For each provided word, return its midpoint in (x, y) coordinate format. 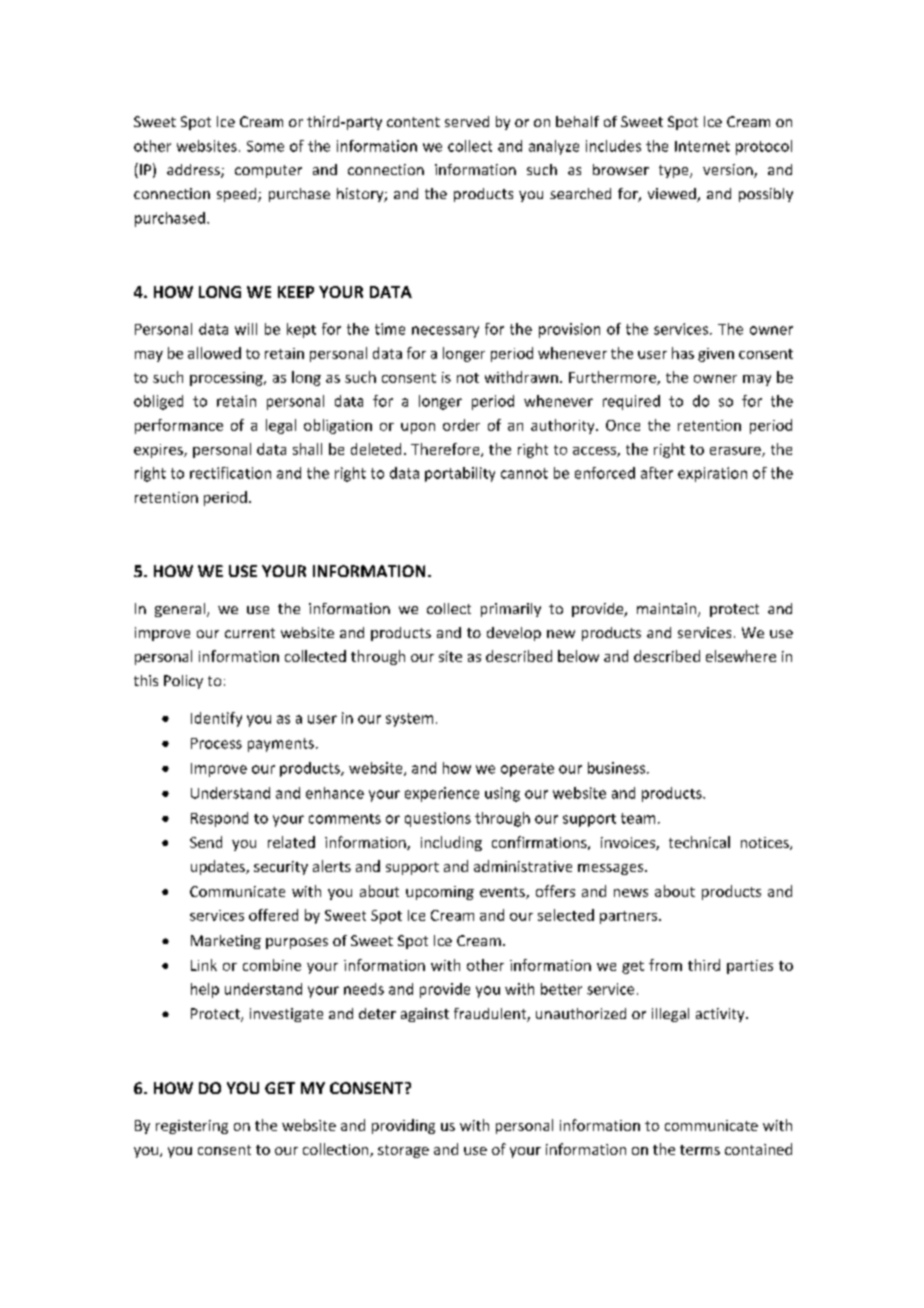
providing (403, 1126)
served (467, 121)
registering (192, 1127)
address (194, 171)
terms (700, 1150)
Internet (702, 146)
